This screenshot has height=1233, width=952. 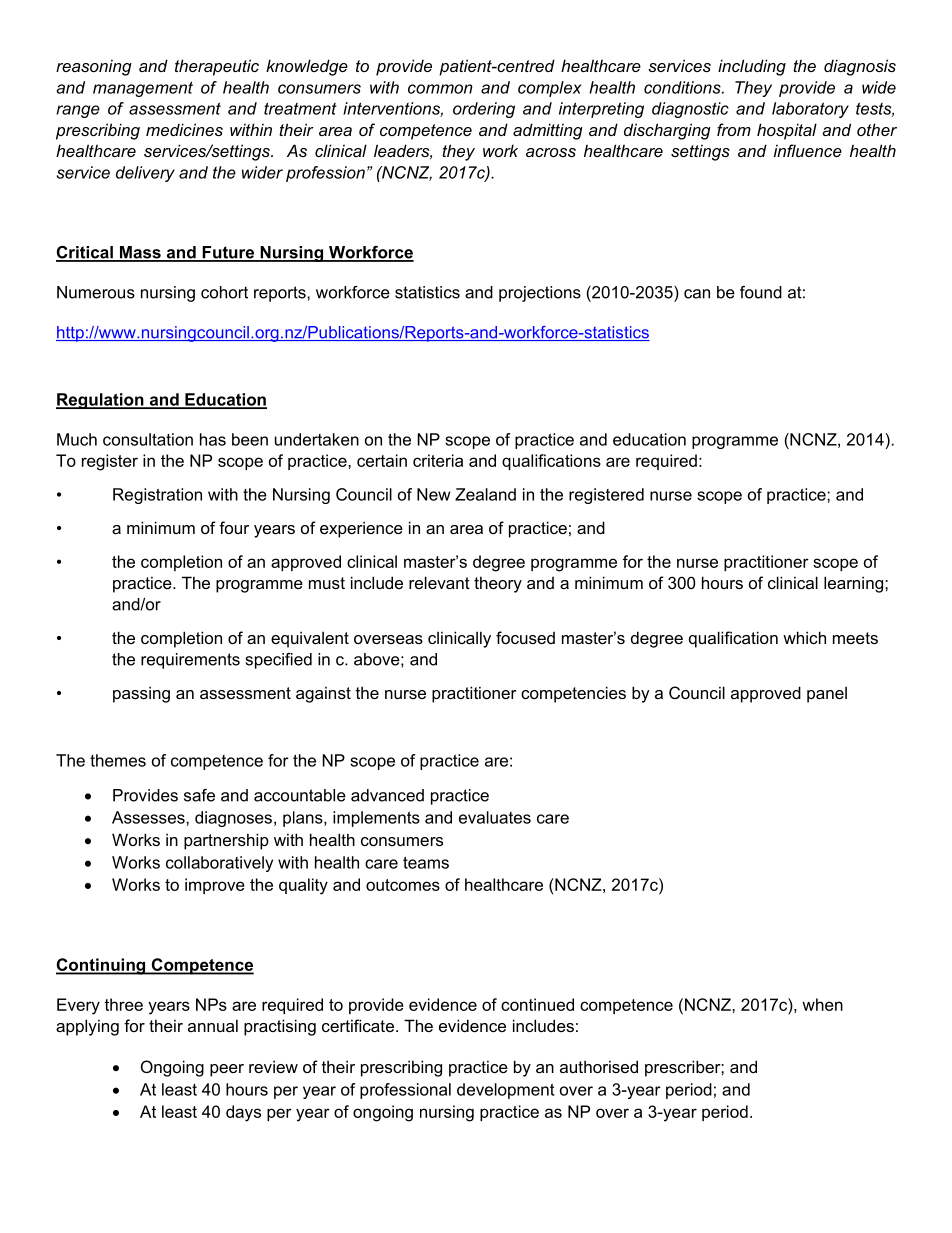 I want to click on requirements, so click(x=190, y=661).
